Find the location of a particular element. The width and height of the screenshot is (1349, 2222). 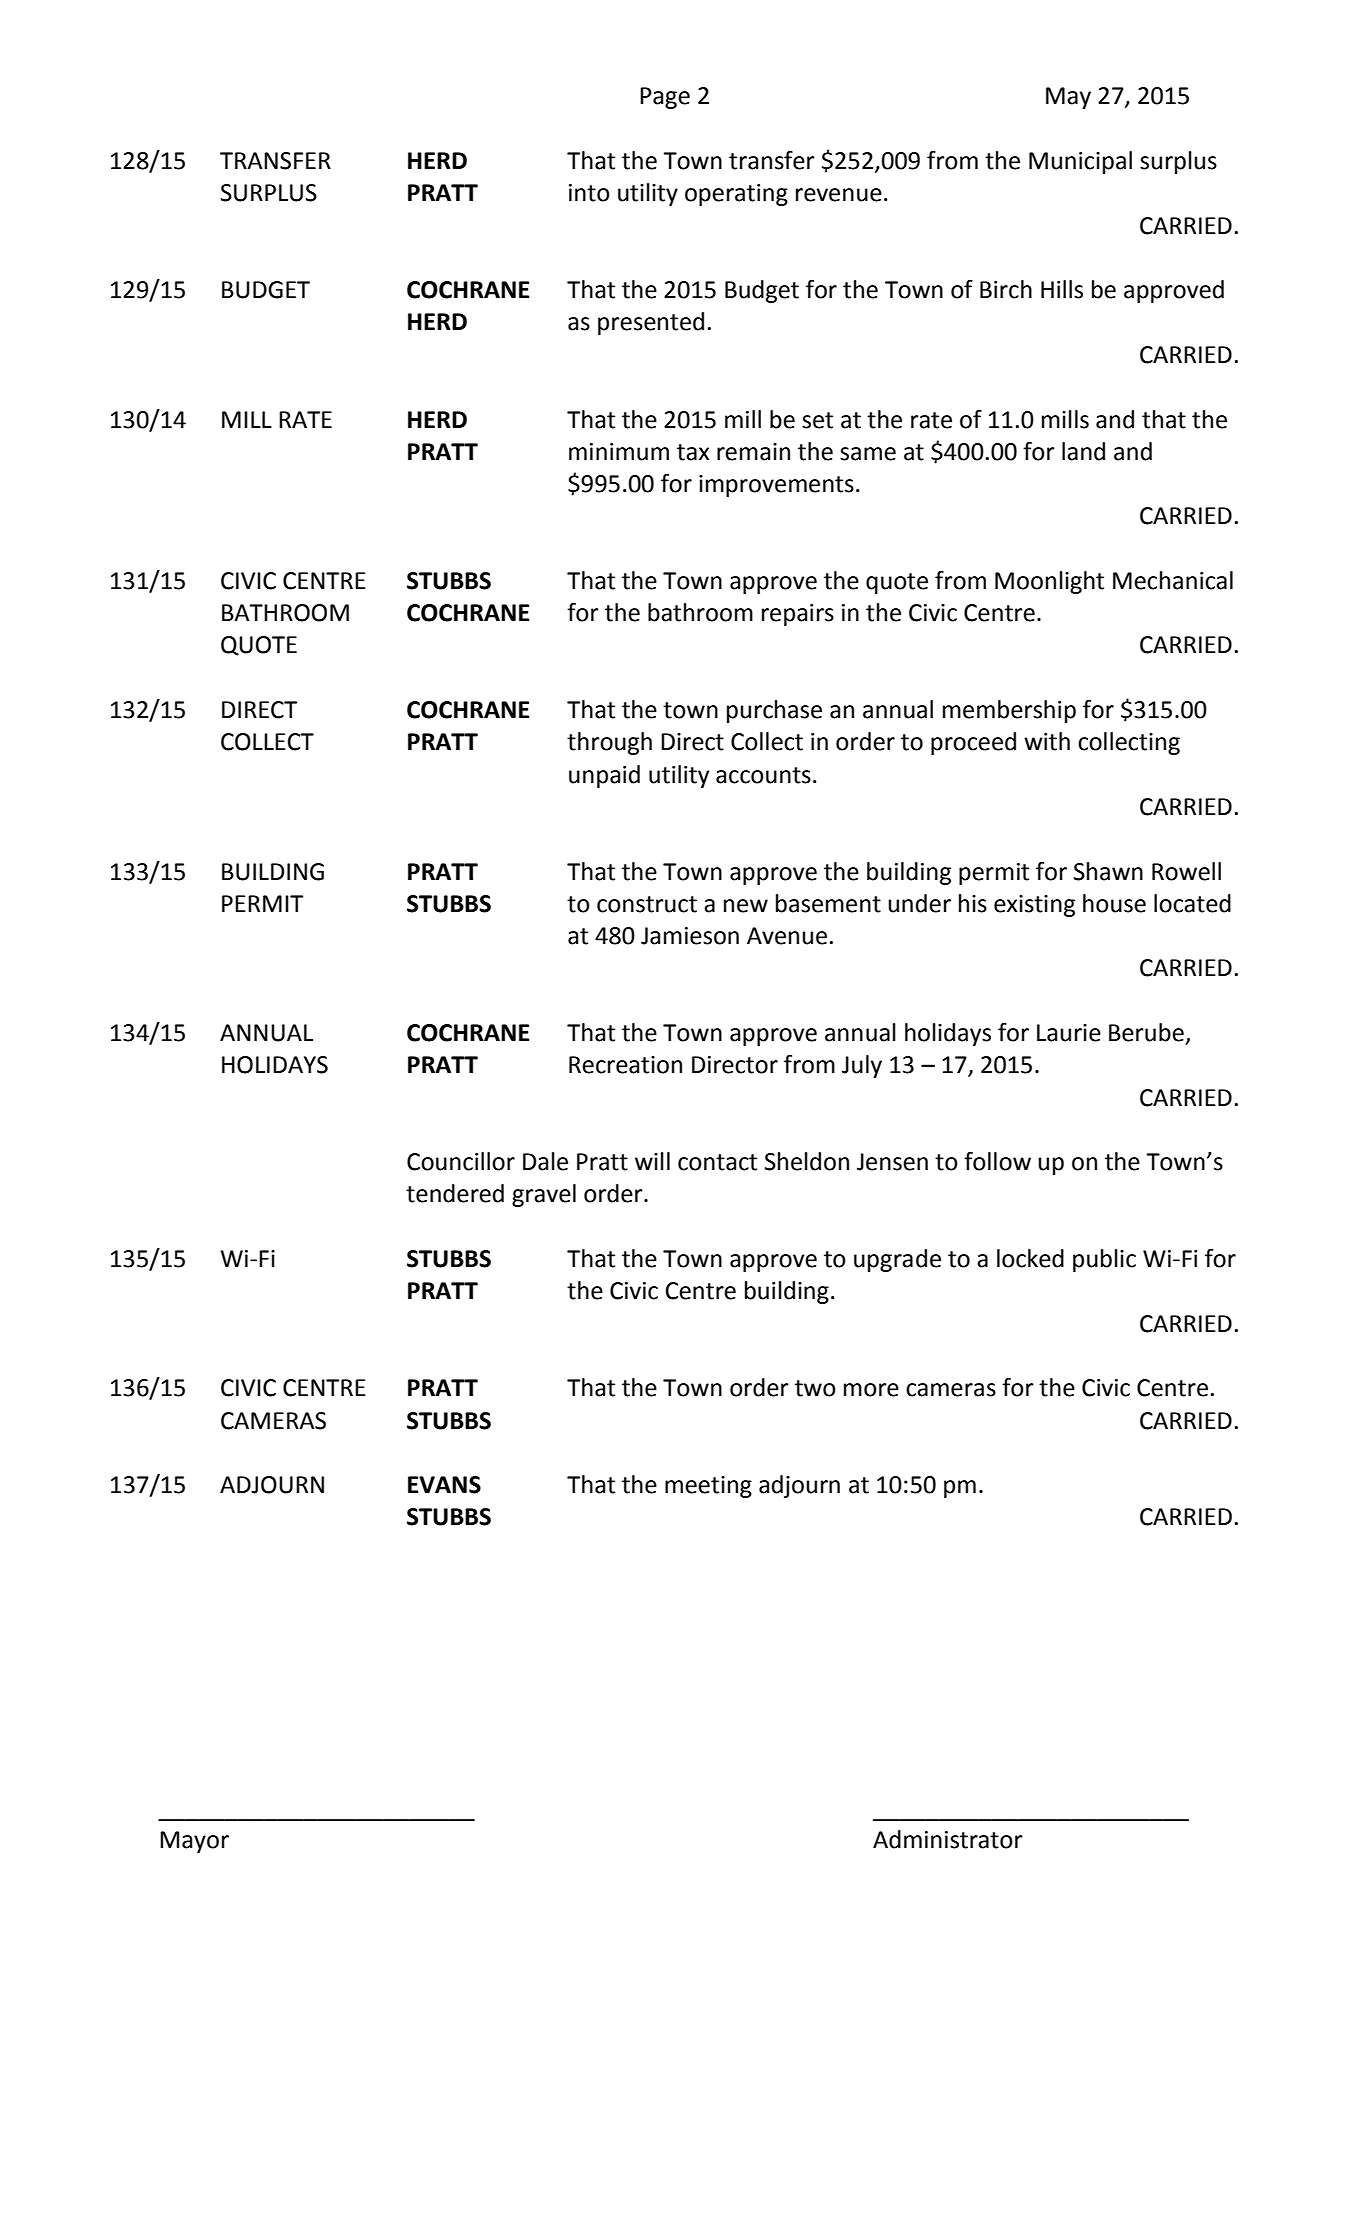

into is located at coordinates (589, 193).
